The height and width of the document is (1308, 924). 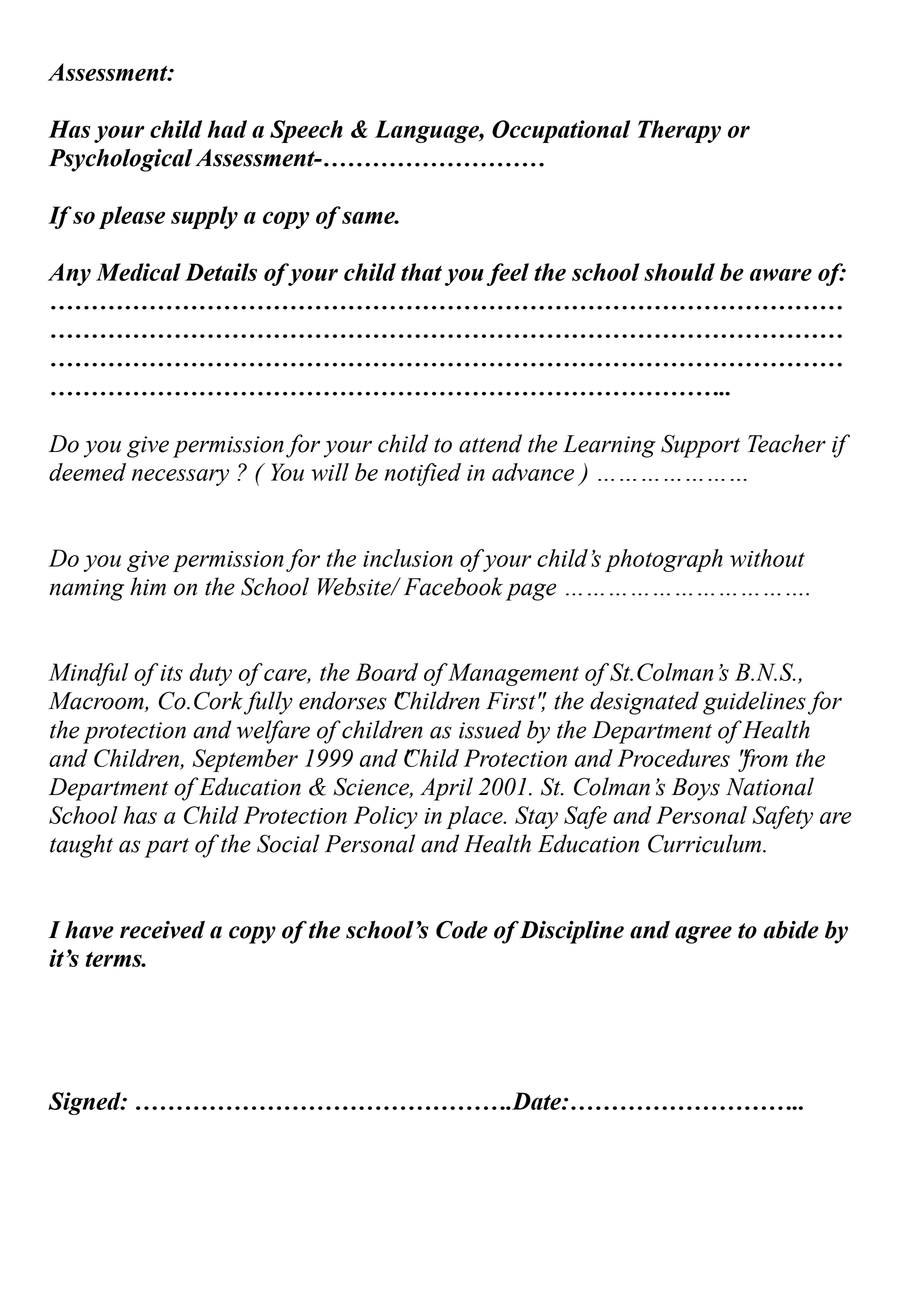 I want to click on September, so click(x=245, y=760).
